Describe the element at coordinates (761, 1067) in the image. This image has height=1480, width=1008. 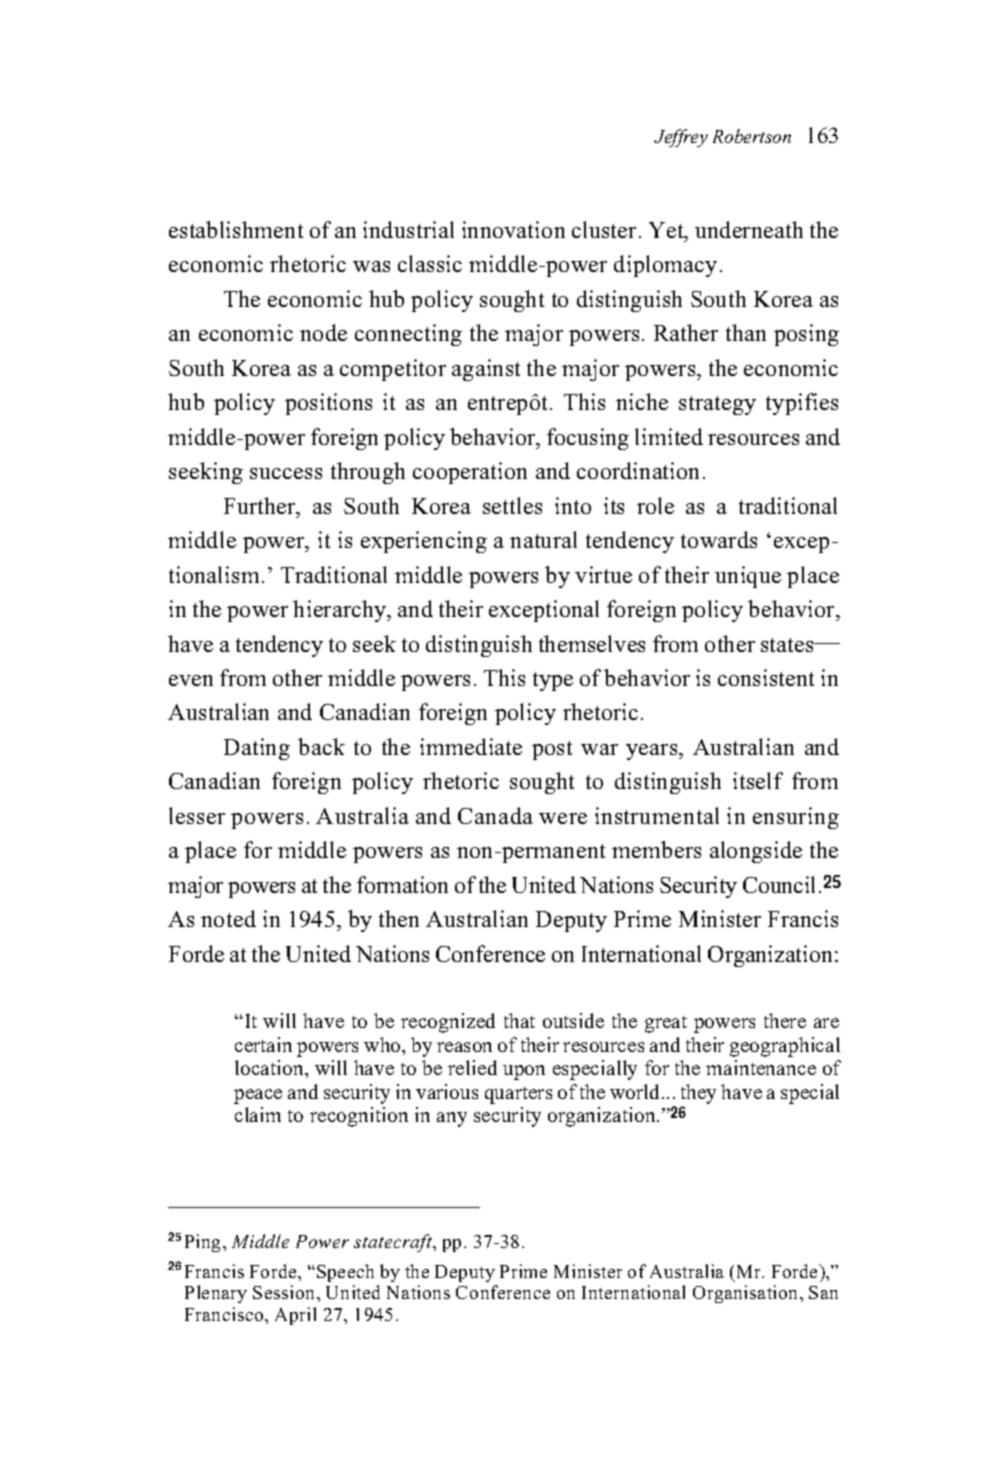
I see `maintenance` at that location.
